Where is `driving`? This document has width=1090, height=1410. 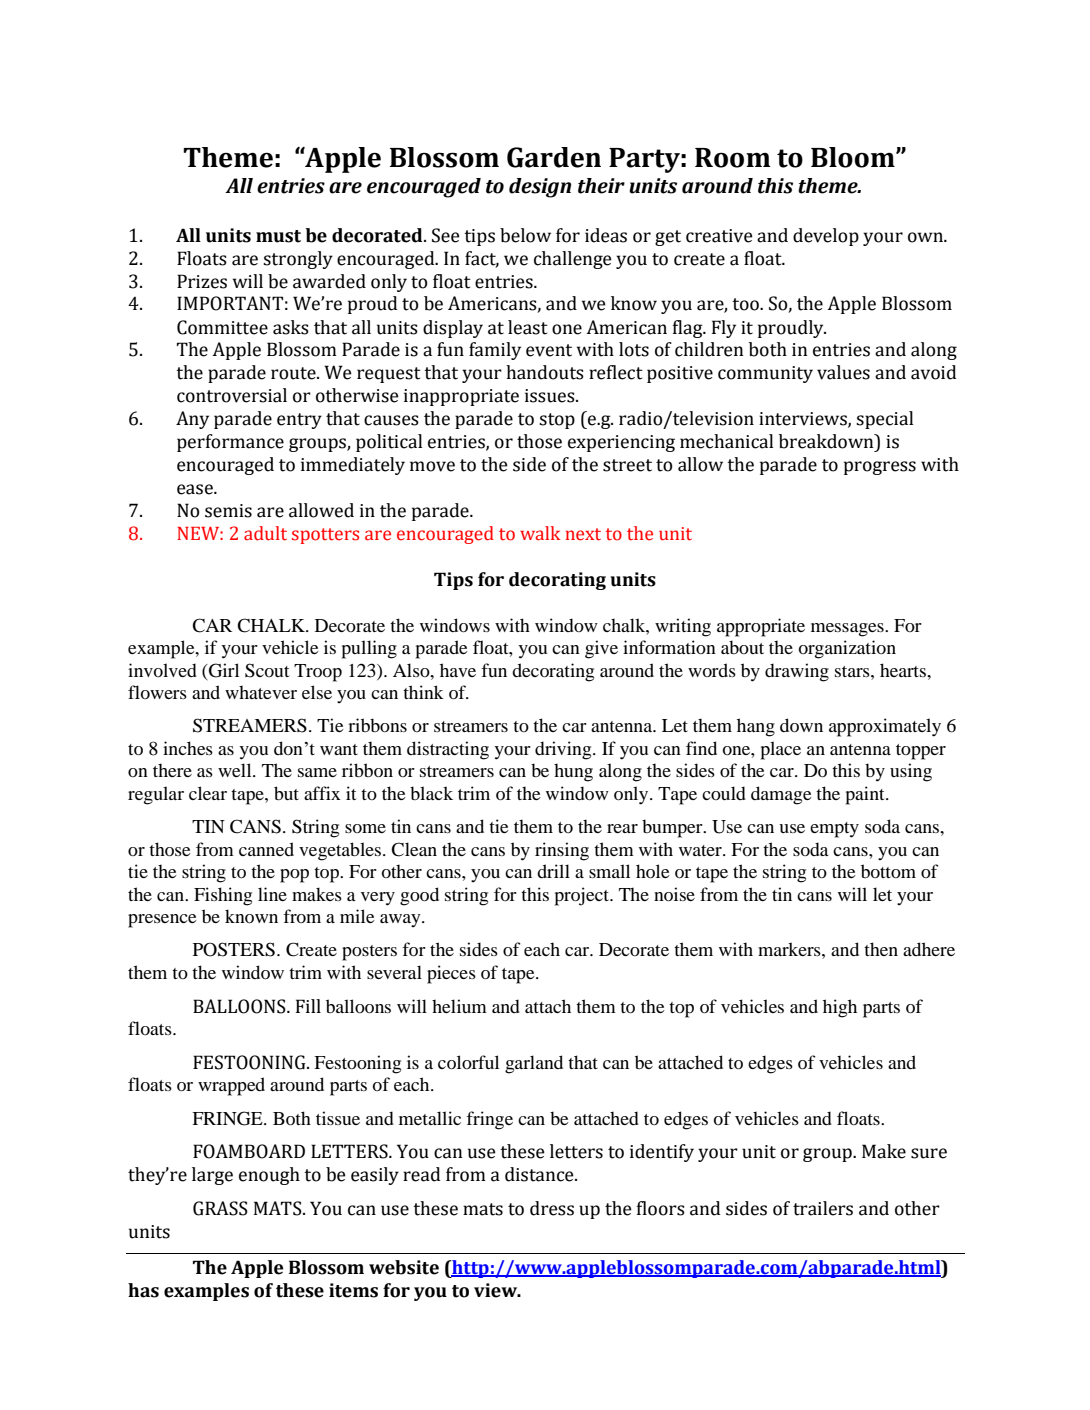
driving is located at coordinates (564, 750).
